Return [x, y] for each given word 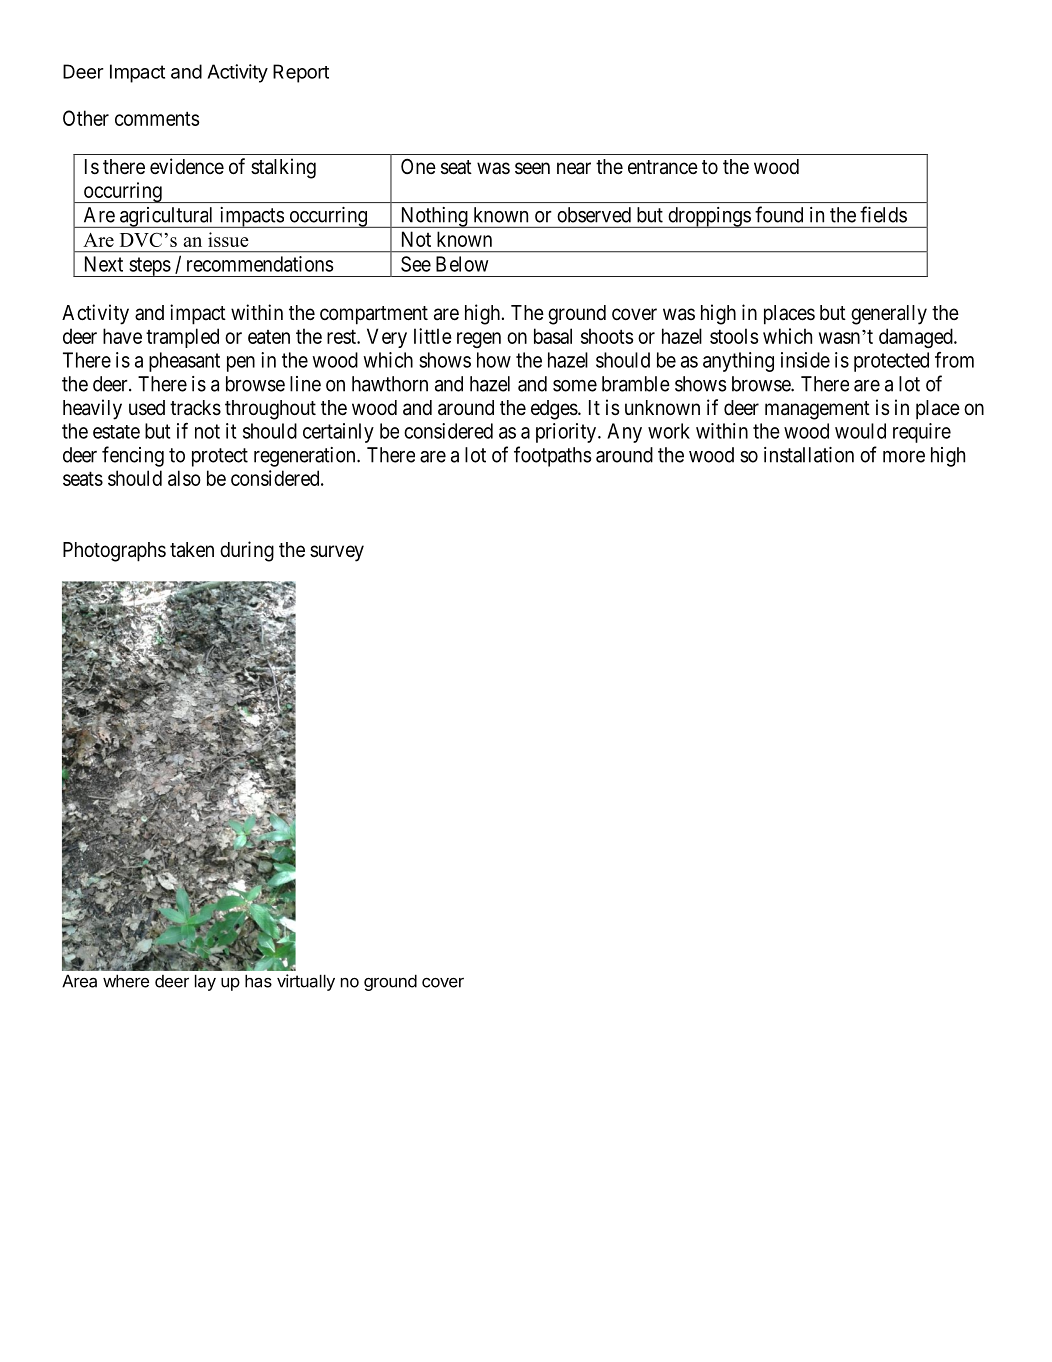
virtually [306, 982]
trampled [182, 338]
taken [192, 550]
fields [883, 214]
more [904, 457]
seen [532, 168]
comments [157, 118]
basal [553, 336]
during [247, 551]
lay [205, 982]
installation [809, 455]
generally [889, 315]
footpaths [552, 456]
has [258, 981]
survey [337, 553]
